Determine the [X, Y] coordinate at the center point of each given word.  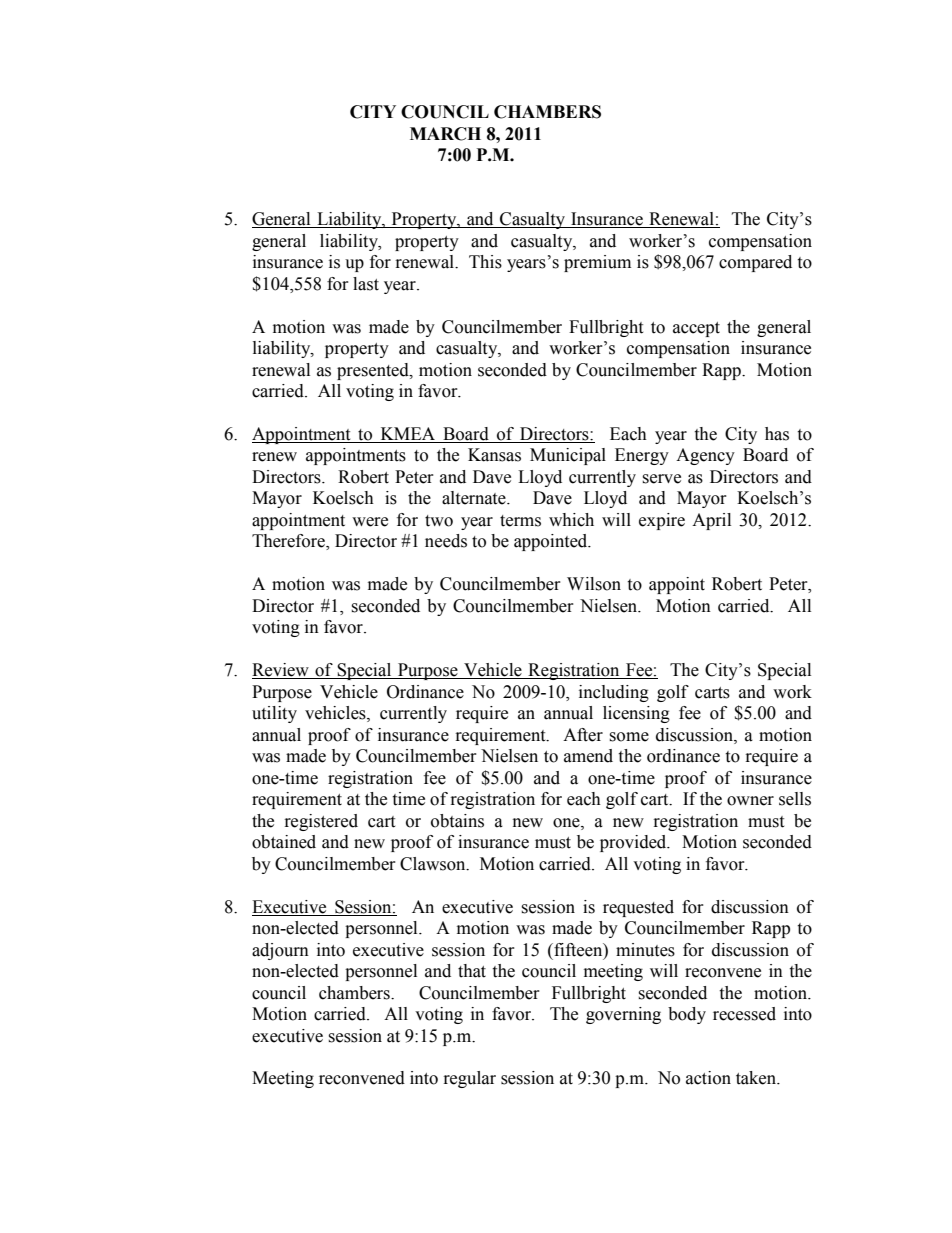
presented [374, 371]
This [485, 262]
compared [755, 263]
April [711, 521]
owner [750, 801]
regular [470, 1079]
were [370, 522]
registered [321, 822]
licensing [636, 714]
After [583, 735]
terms [520, 521]
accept [696, 329]
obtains [457, 821]
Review [281, 671]
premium [597, 263]
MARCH [445, 134]
